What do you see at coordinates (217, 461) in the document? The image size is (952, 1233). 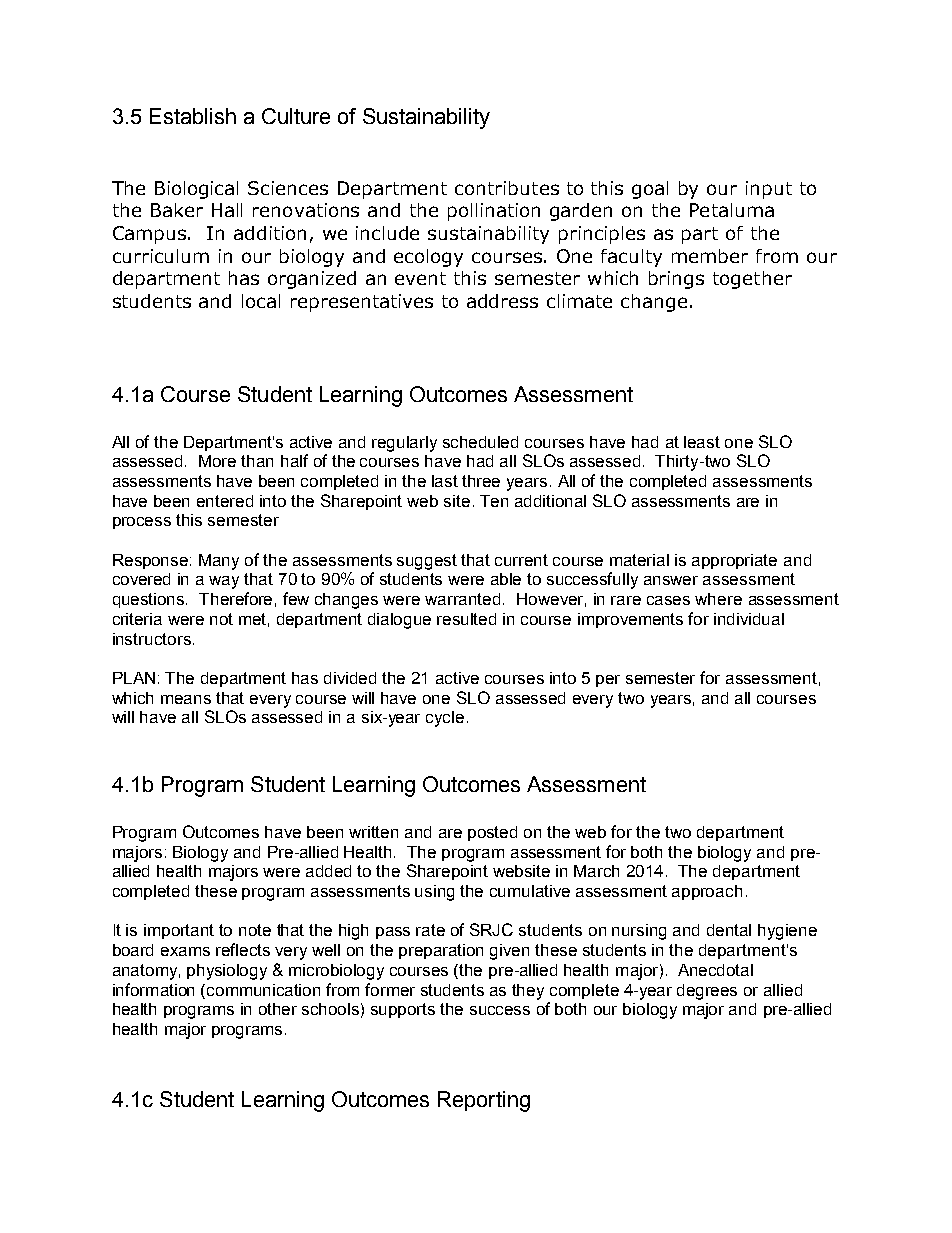 I see `More` at bounding box center [217, 461].
